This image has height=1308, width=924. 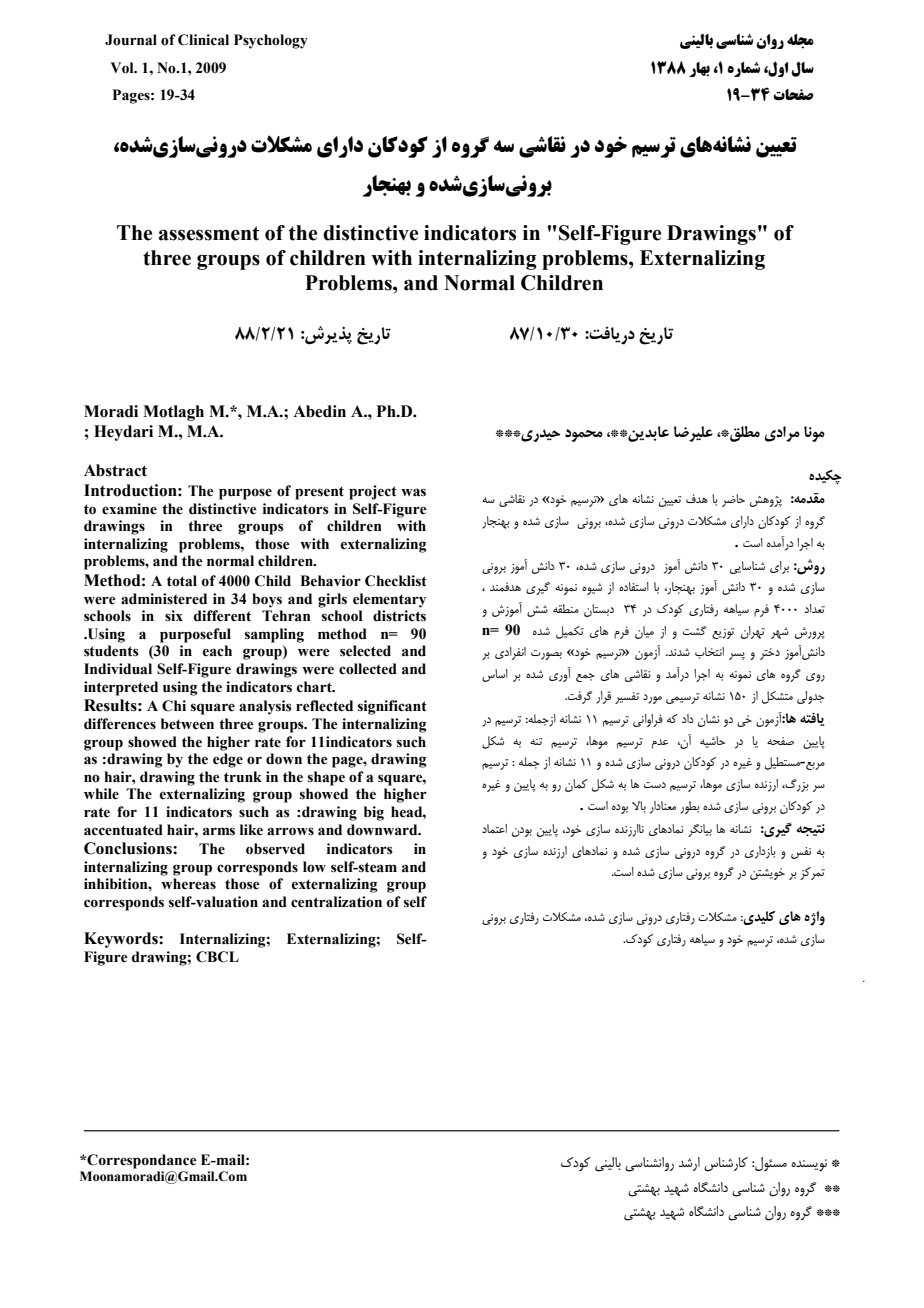 What do you see at coordinates (275, 849) in the image?
I see `observed` at bounding box center [275, 849].
